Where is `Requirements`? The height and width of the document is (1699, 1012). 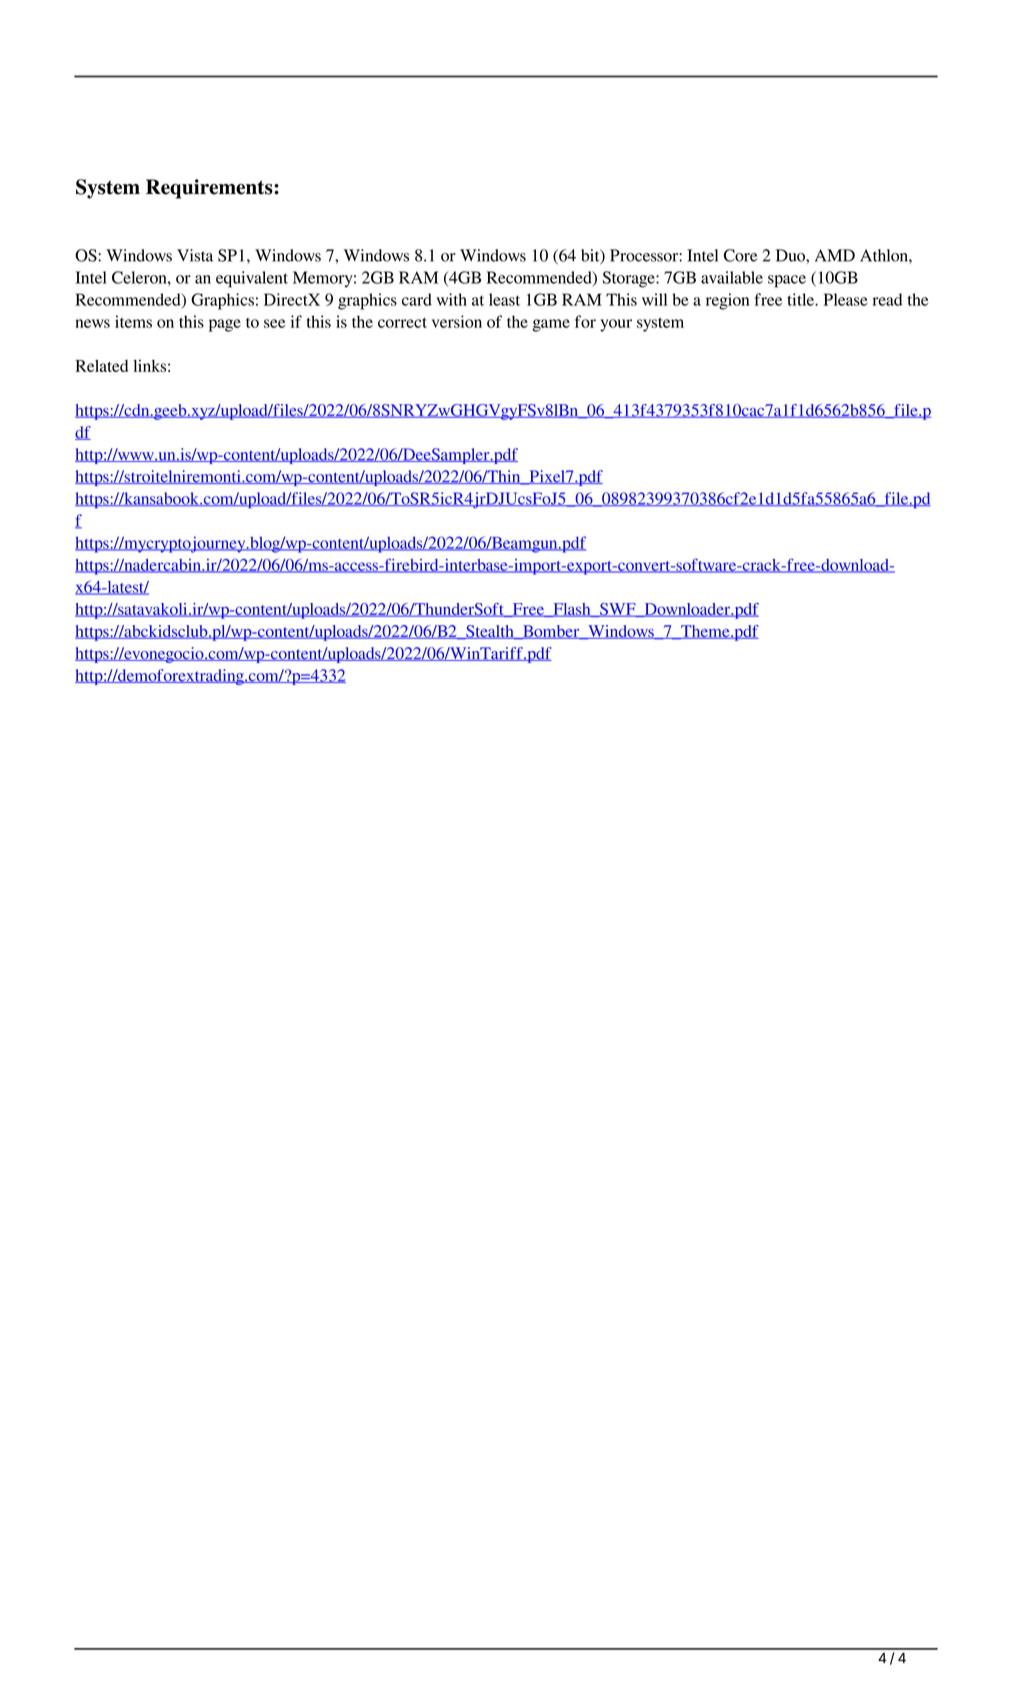
Requirements is located at coordinates (210, 189).
